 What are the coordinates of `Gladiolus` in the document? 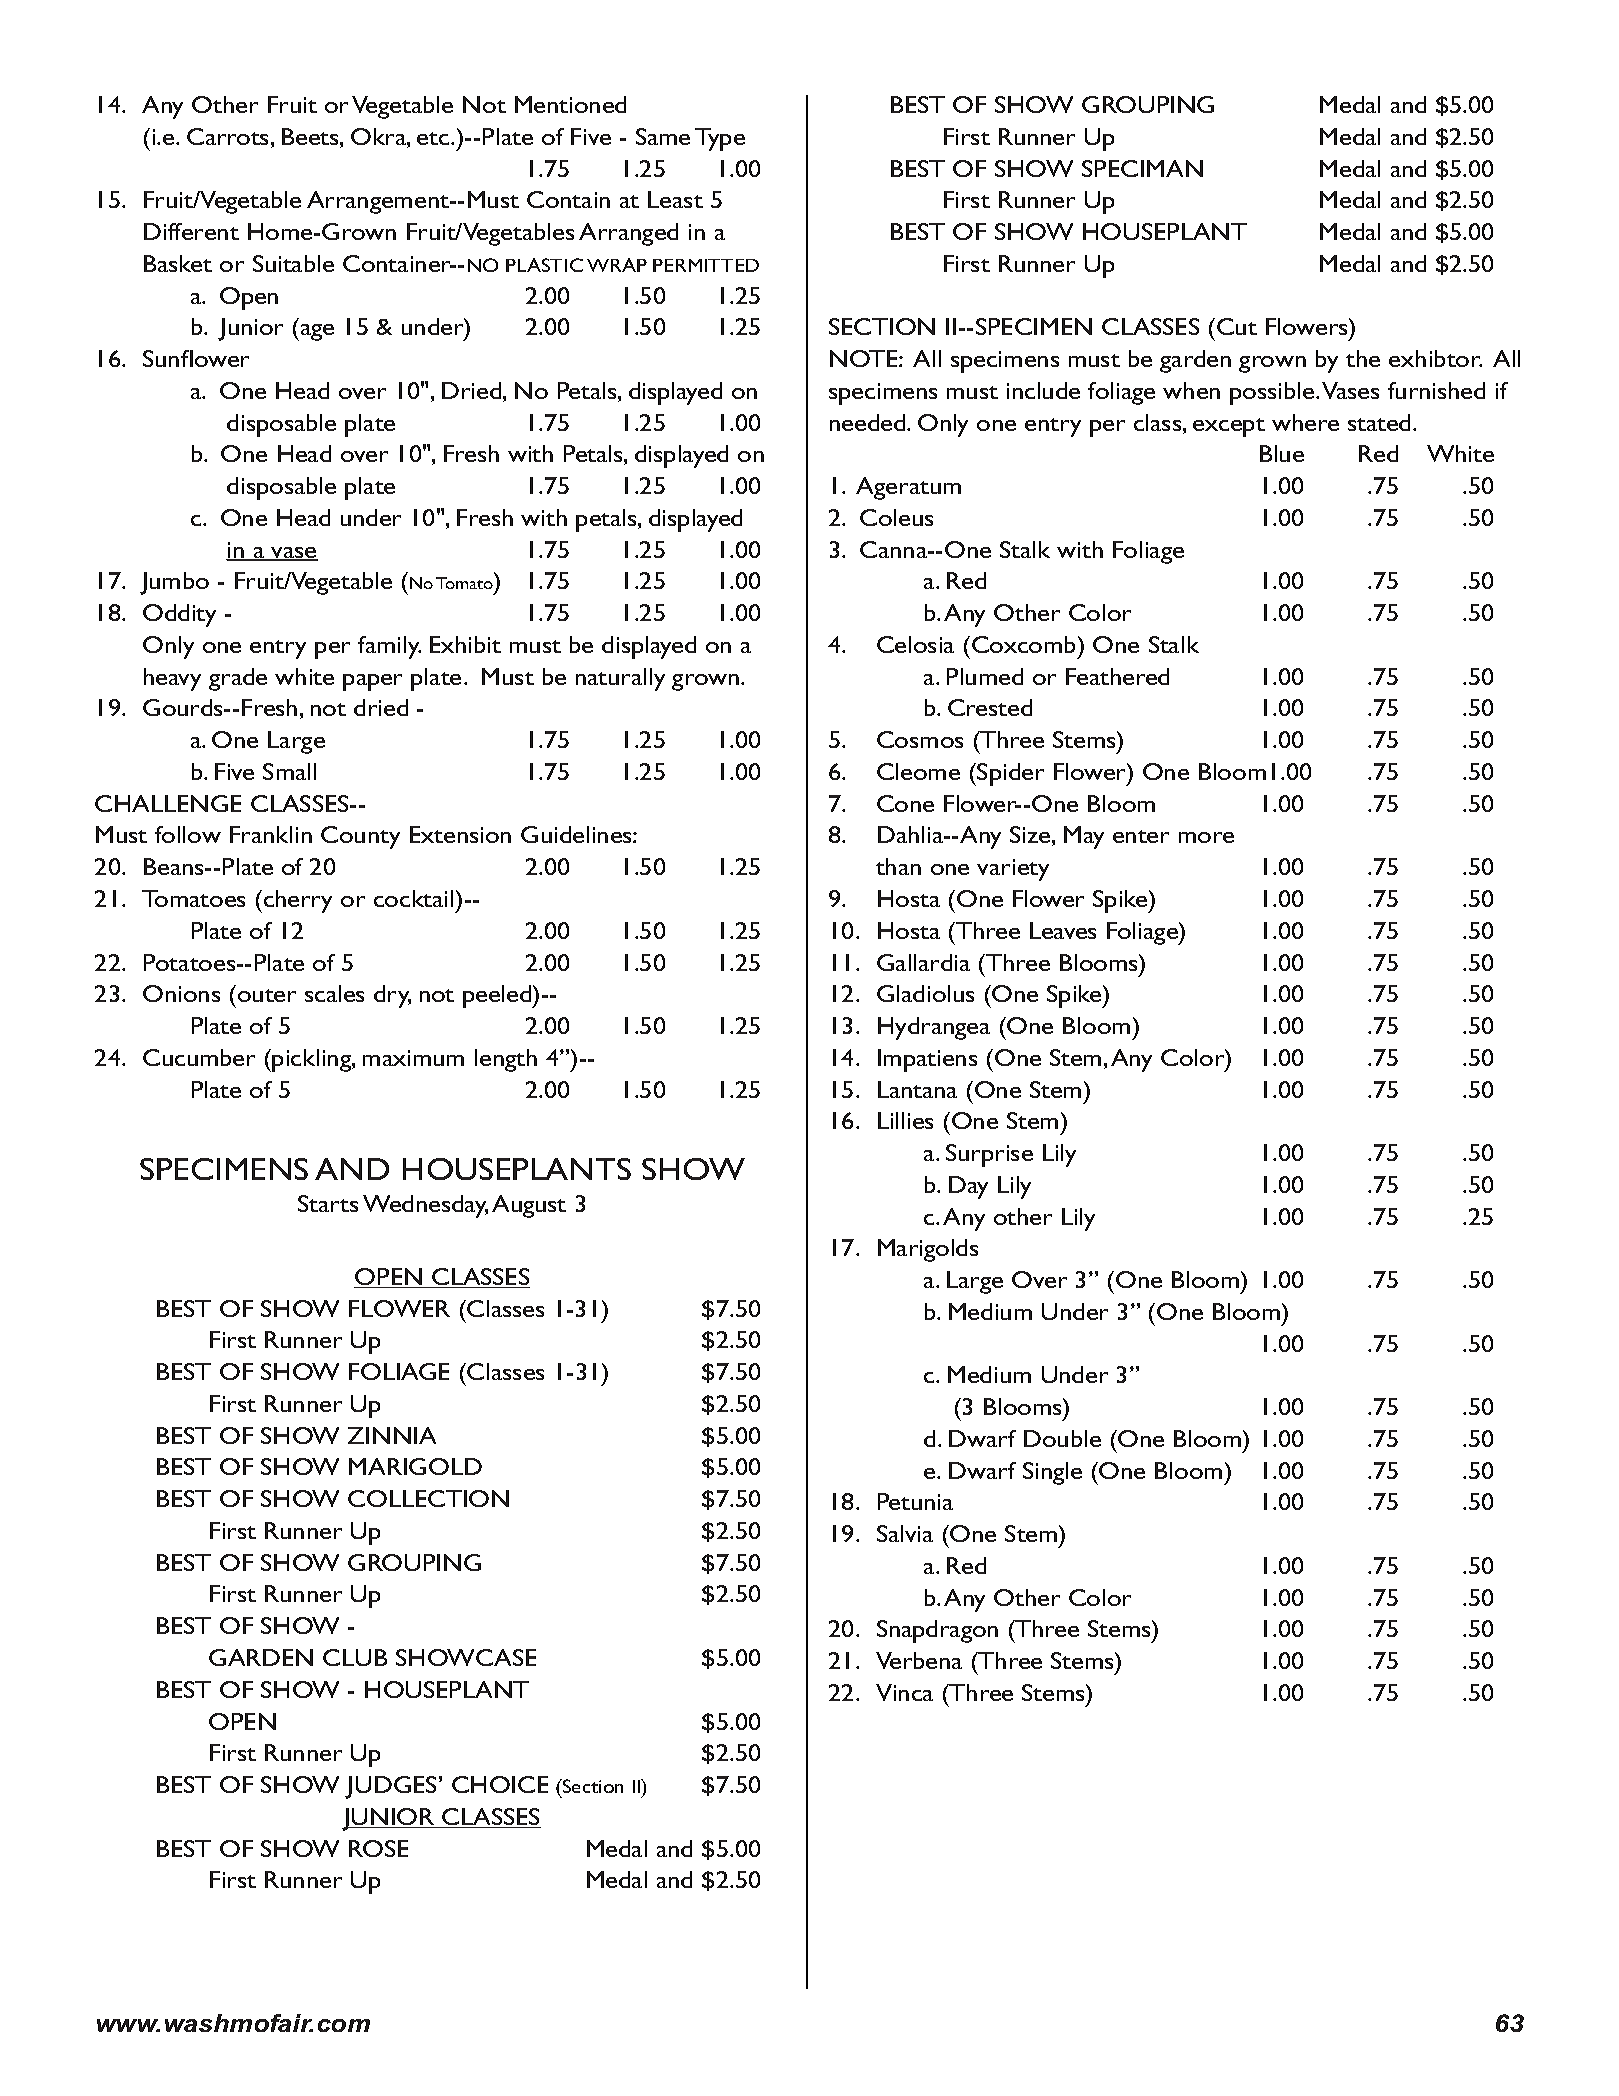 It's located at (925, 993).
